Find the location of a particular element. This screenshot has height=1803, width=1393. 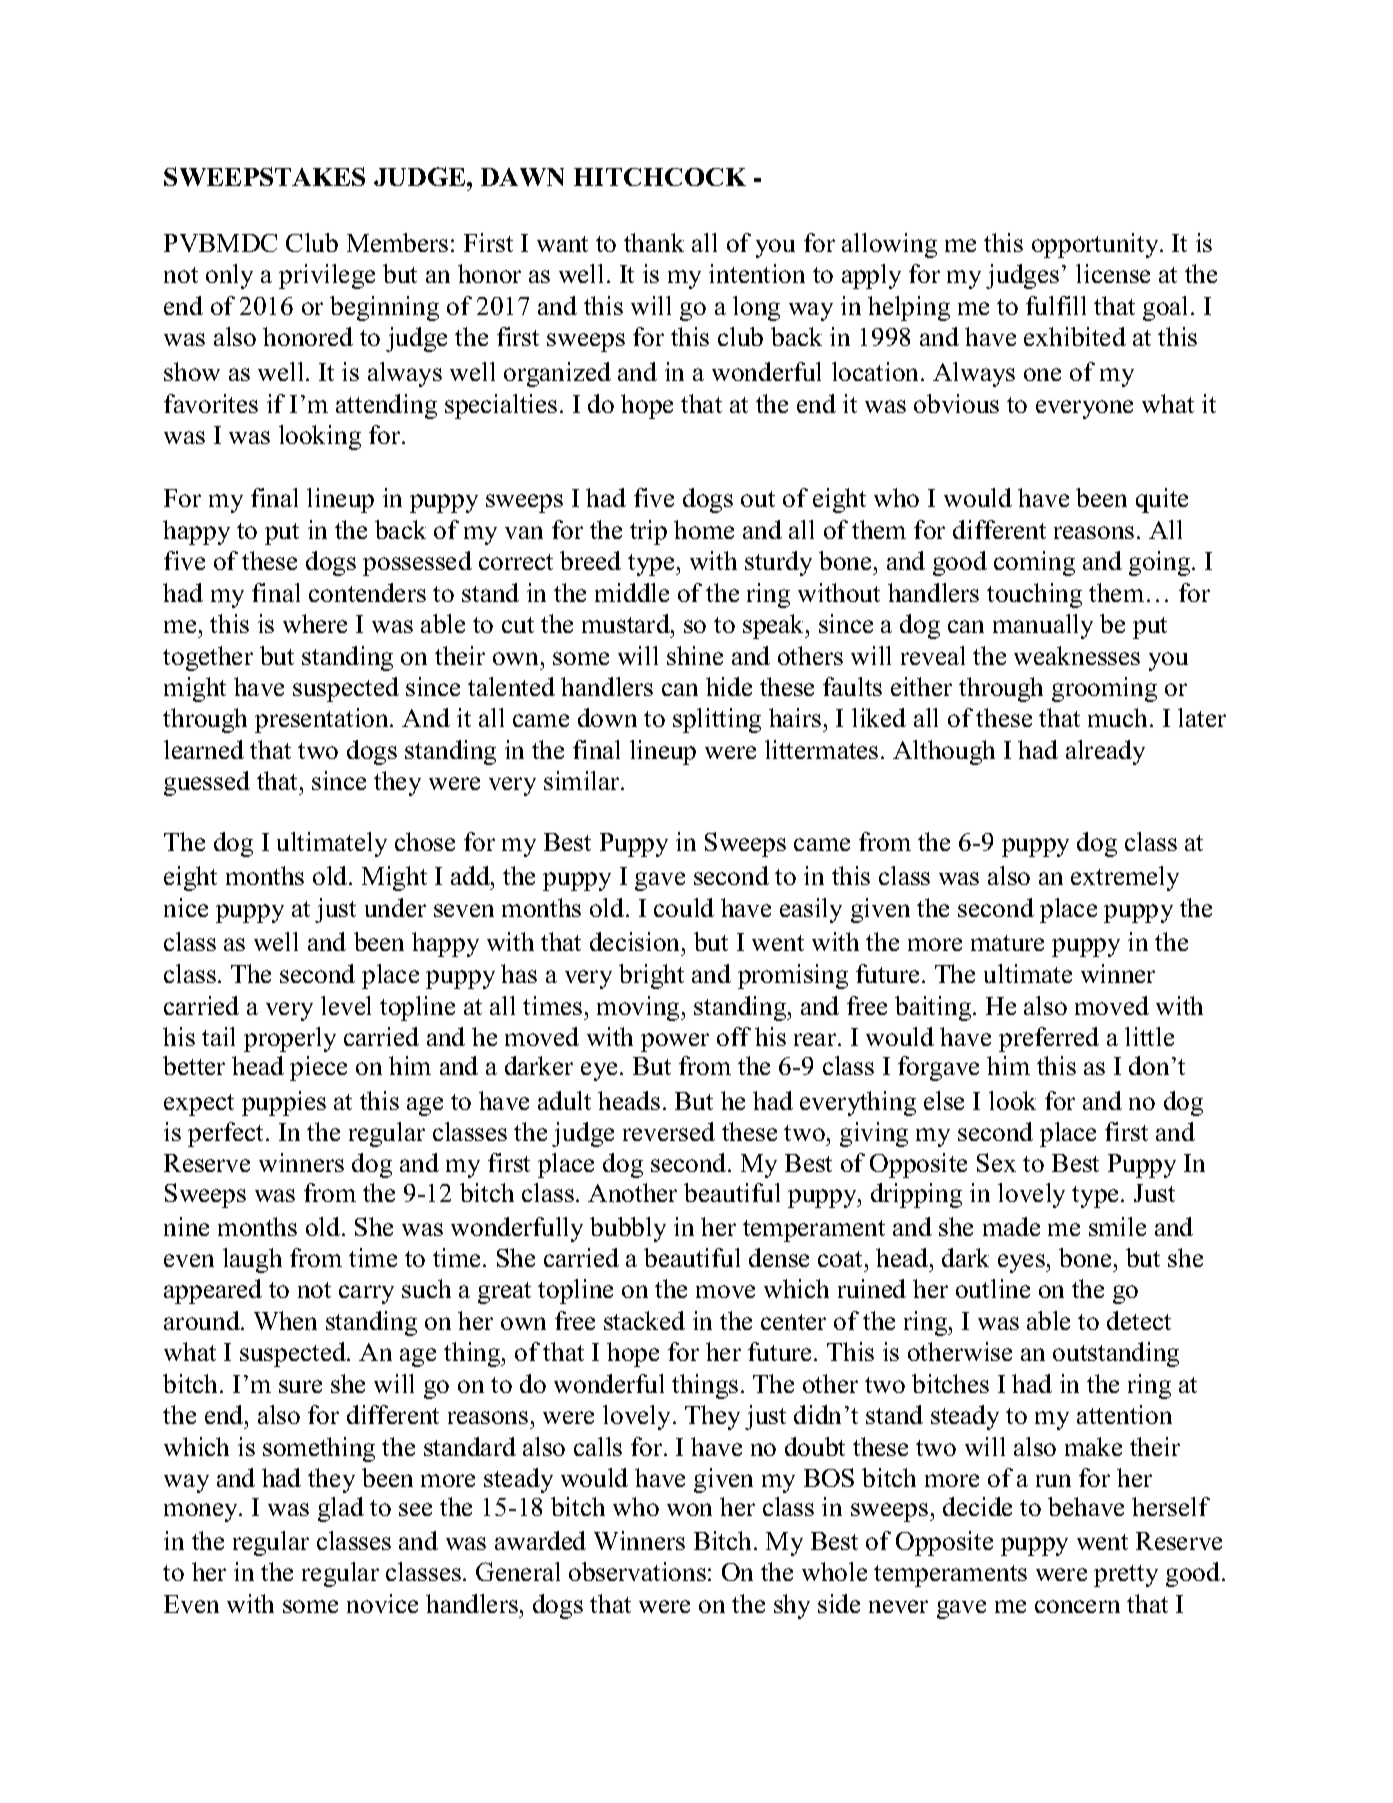

could is located at coordinates (684, 907).
